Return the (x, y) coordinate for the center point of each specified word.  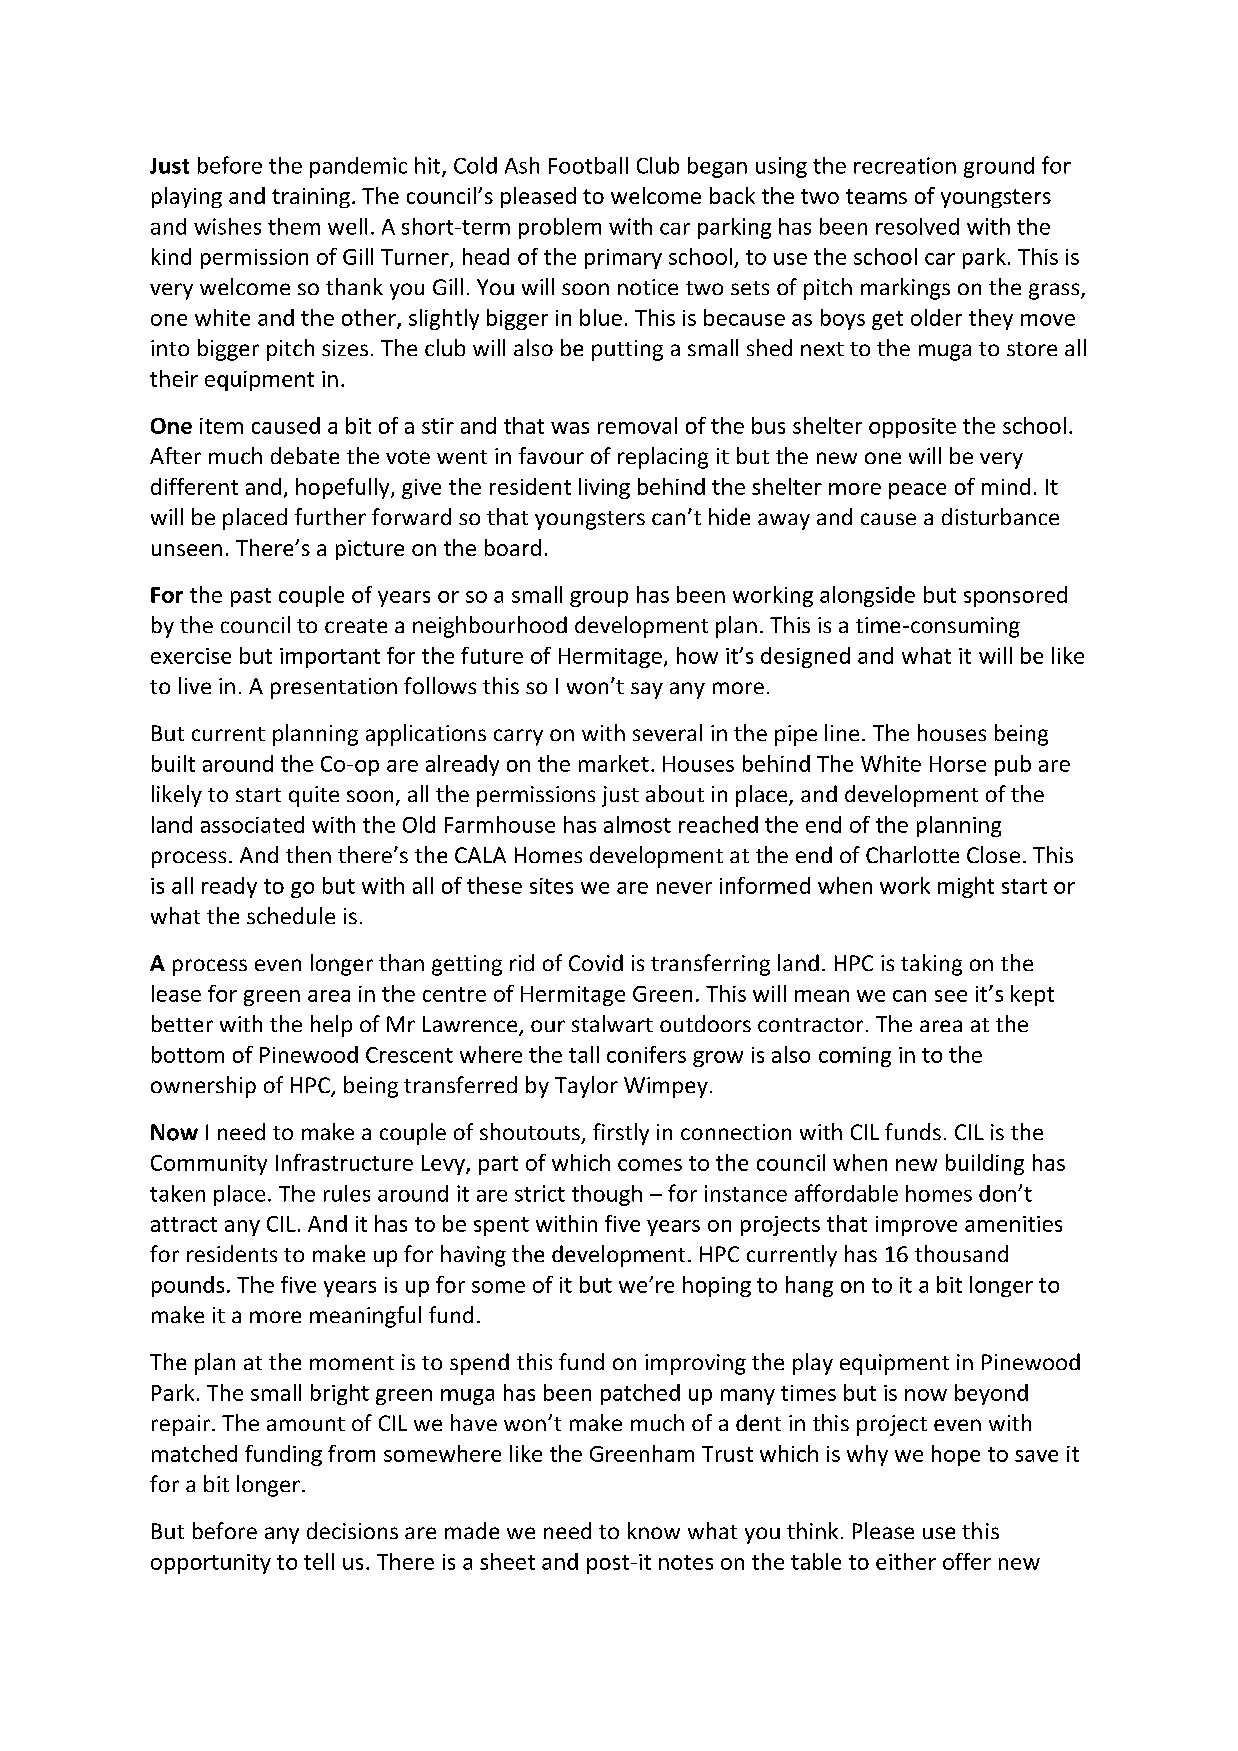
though (607, 1195)
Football (588, 165)
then (308, 854)
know (654, 1530)
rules (347, 1193)
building (985, 1164)
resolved (917, 226)
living (604, 488)
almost (637, 824)
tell (319, 1561)
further (330, 516)
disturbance (1000, 516)
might (966, 887)
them (294, 226)
